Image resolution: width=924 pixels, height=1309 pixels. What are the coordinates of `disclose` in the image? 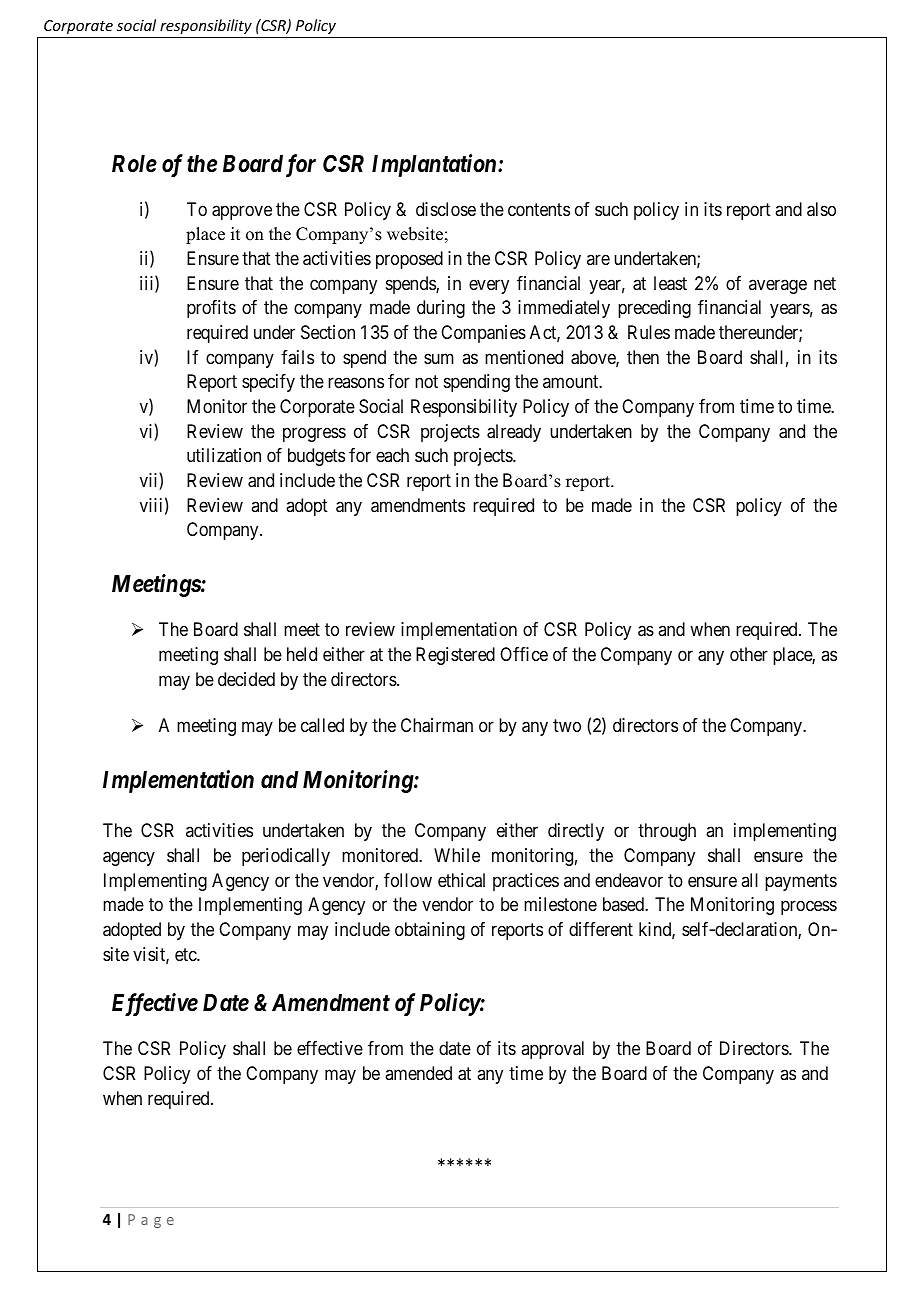 It's located at (446, 209).
